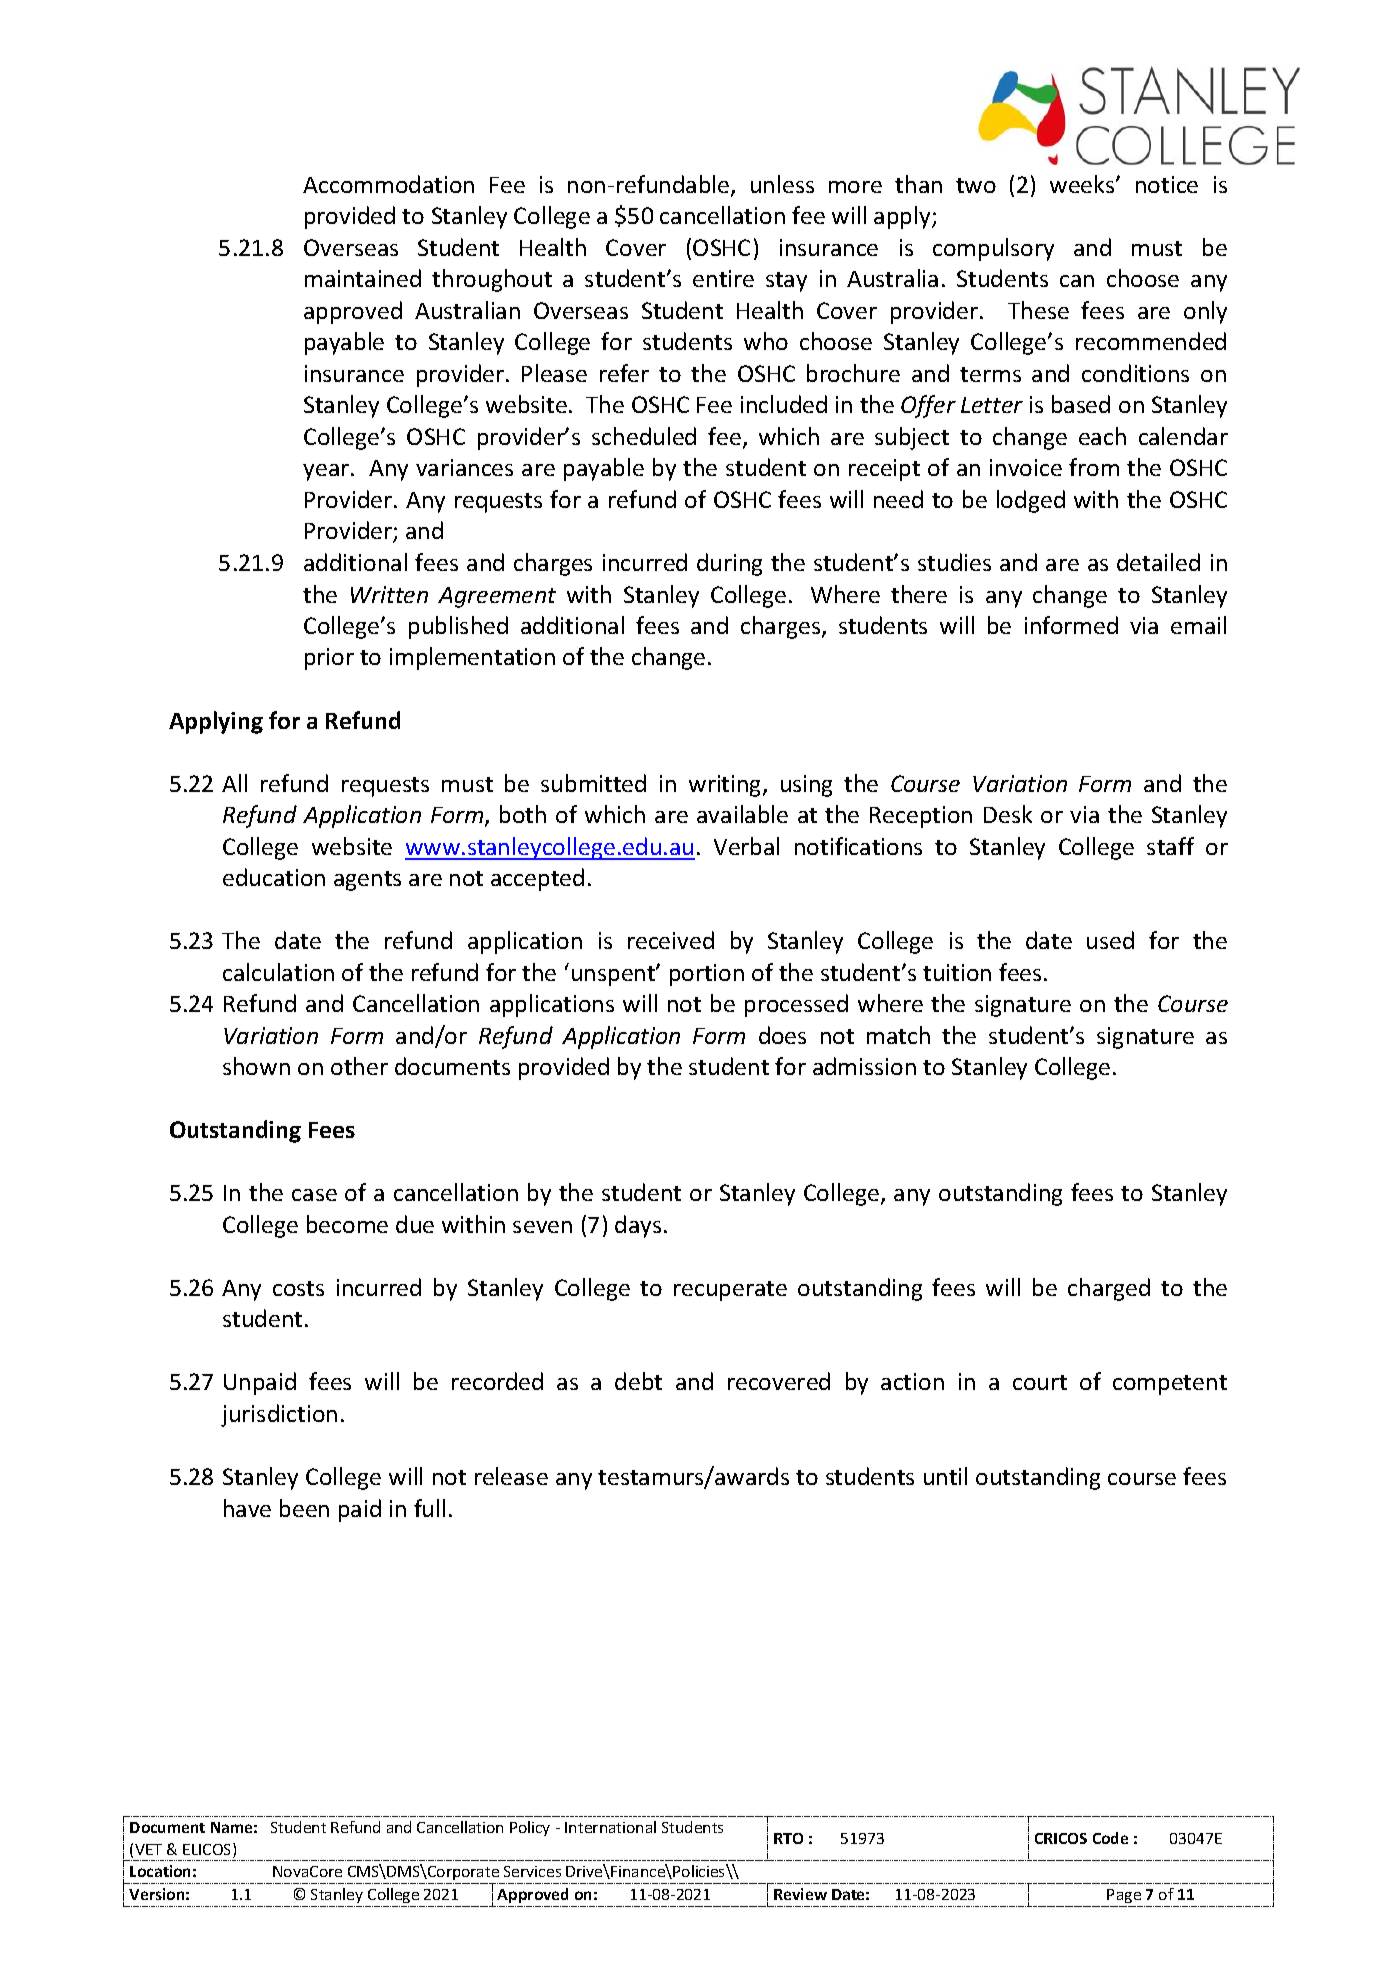 The width and height of the screenshot is (1397, 1976). I want to click on weeks, so click(1083, 184).
